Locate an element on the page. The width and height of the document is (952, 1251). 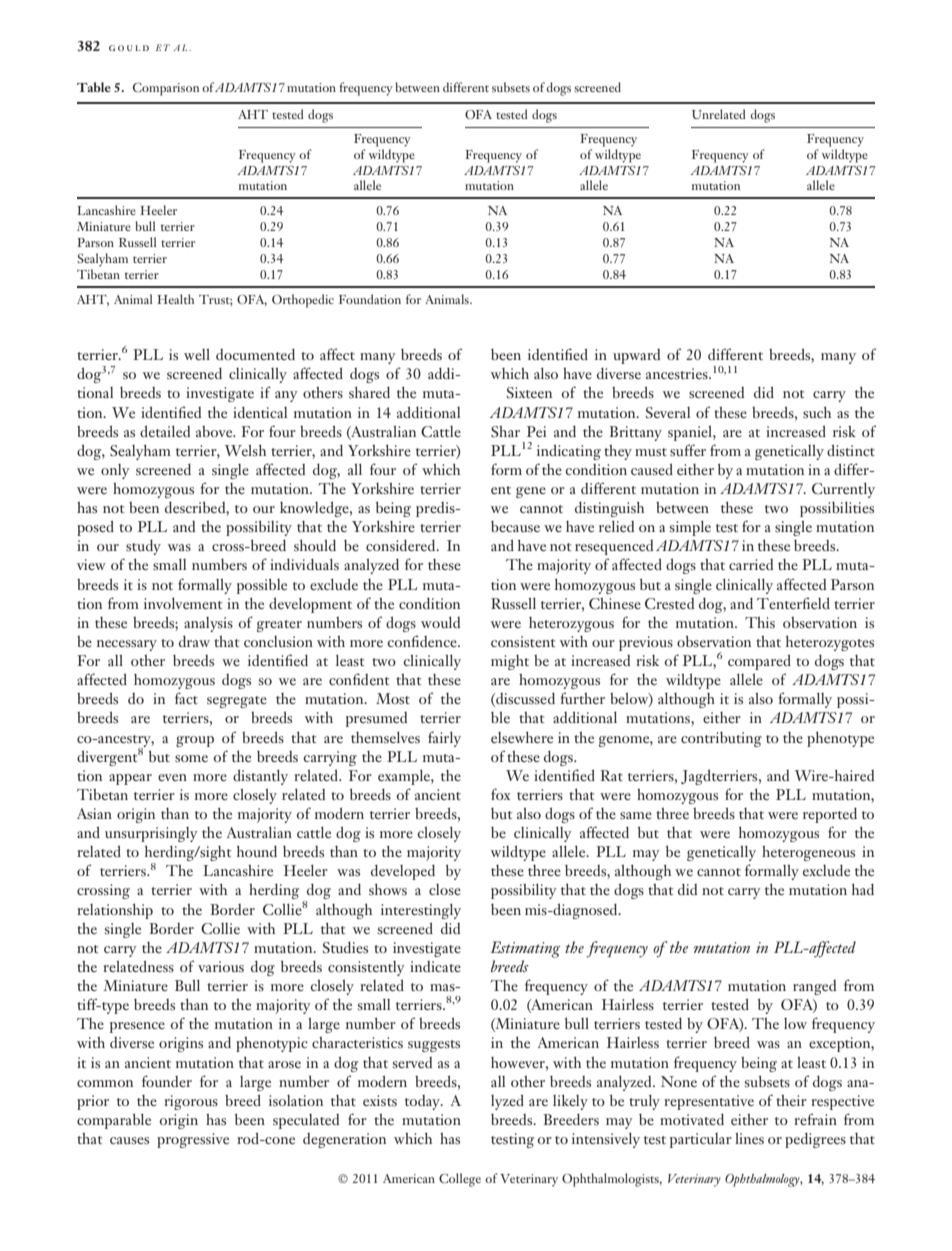
draw is located at coordinates (194, 641).
